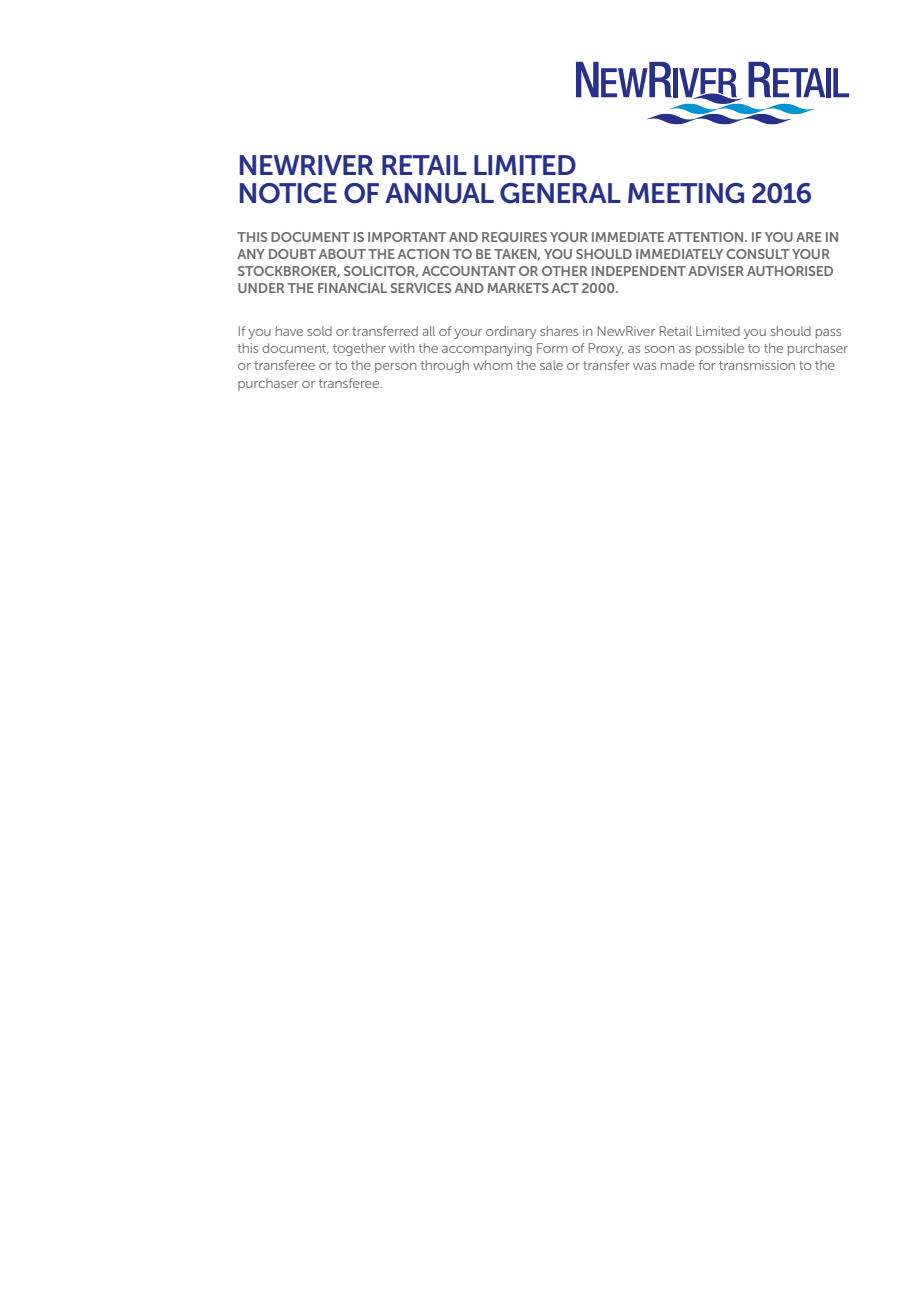 This document has width=924, height=1308. What do you see at coordinates (551, 365) in the document?
I see `sale` at bounding box center [551, 365].
